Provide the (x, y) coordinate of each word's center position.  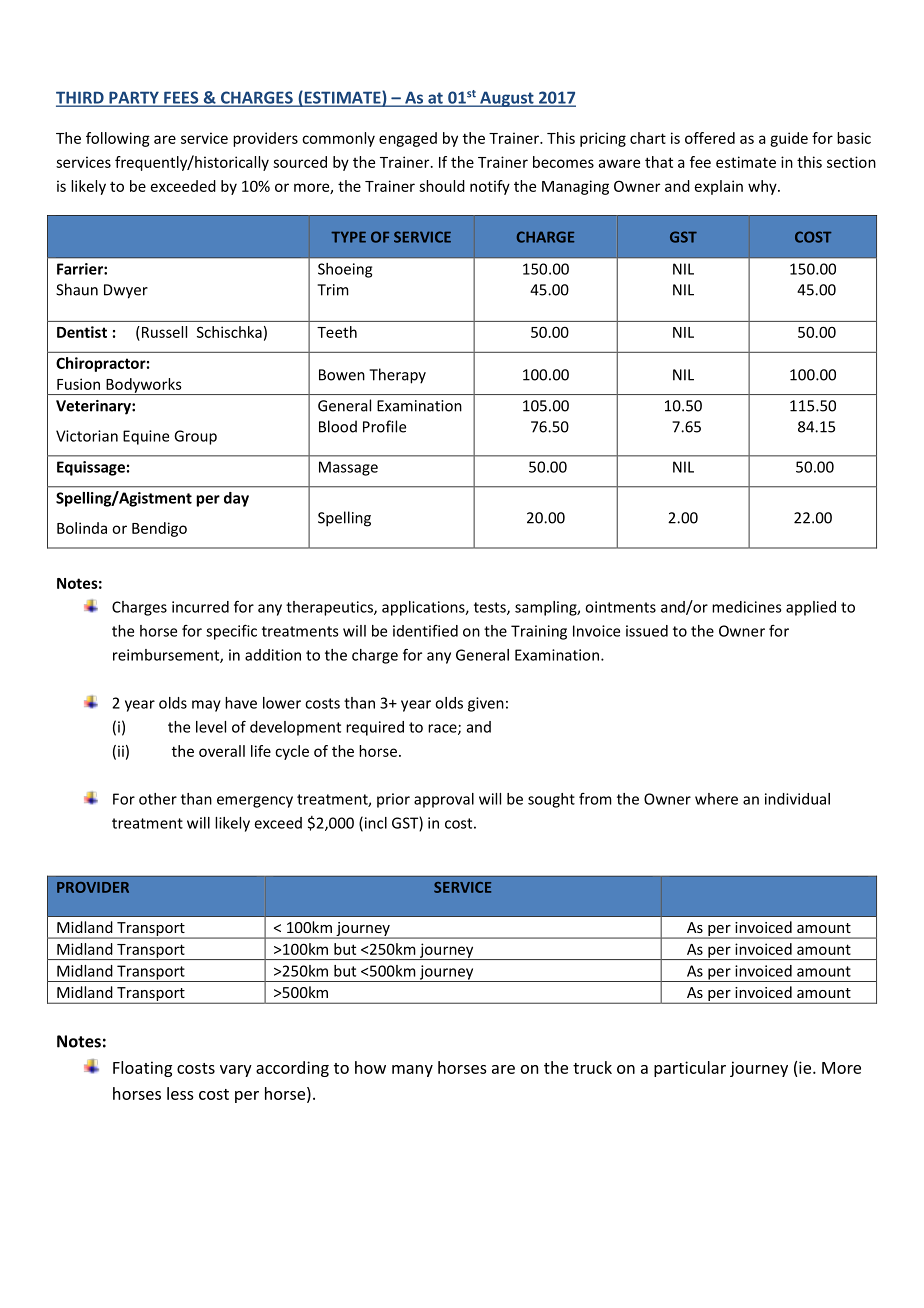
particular (690, 1069)
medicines (747, 607)
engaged (408, 139)
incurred (200, 607)
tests (491, 608)
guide (789, 139)
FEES (181, 98)
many (412, 1071)
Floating (142, 1069)
